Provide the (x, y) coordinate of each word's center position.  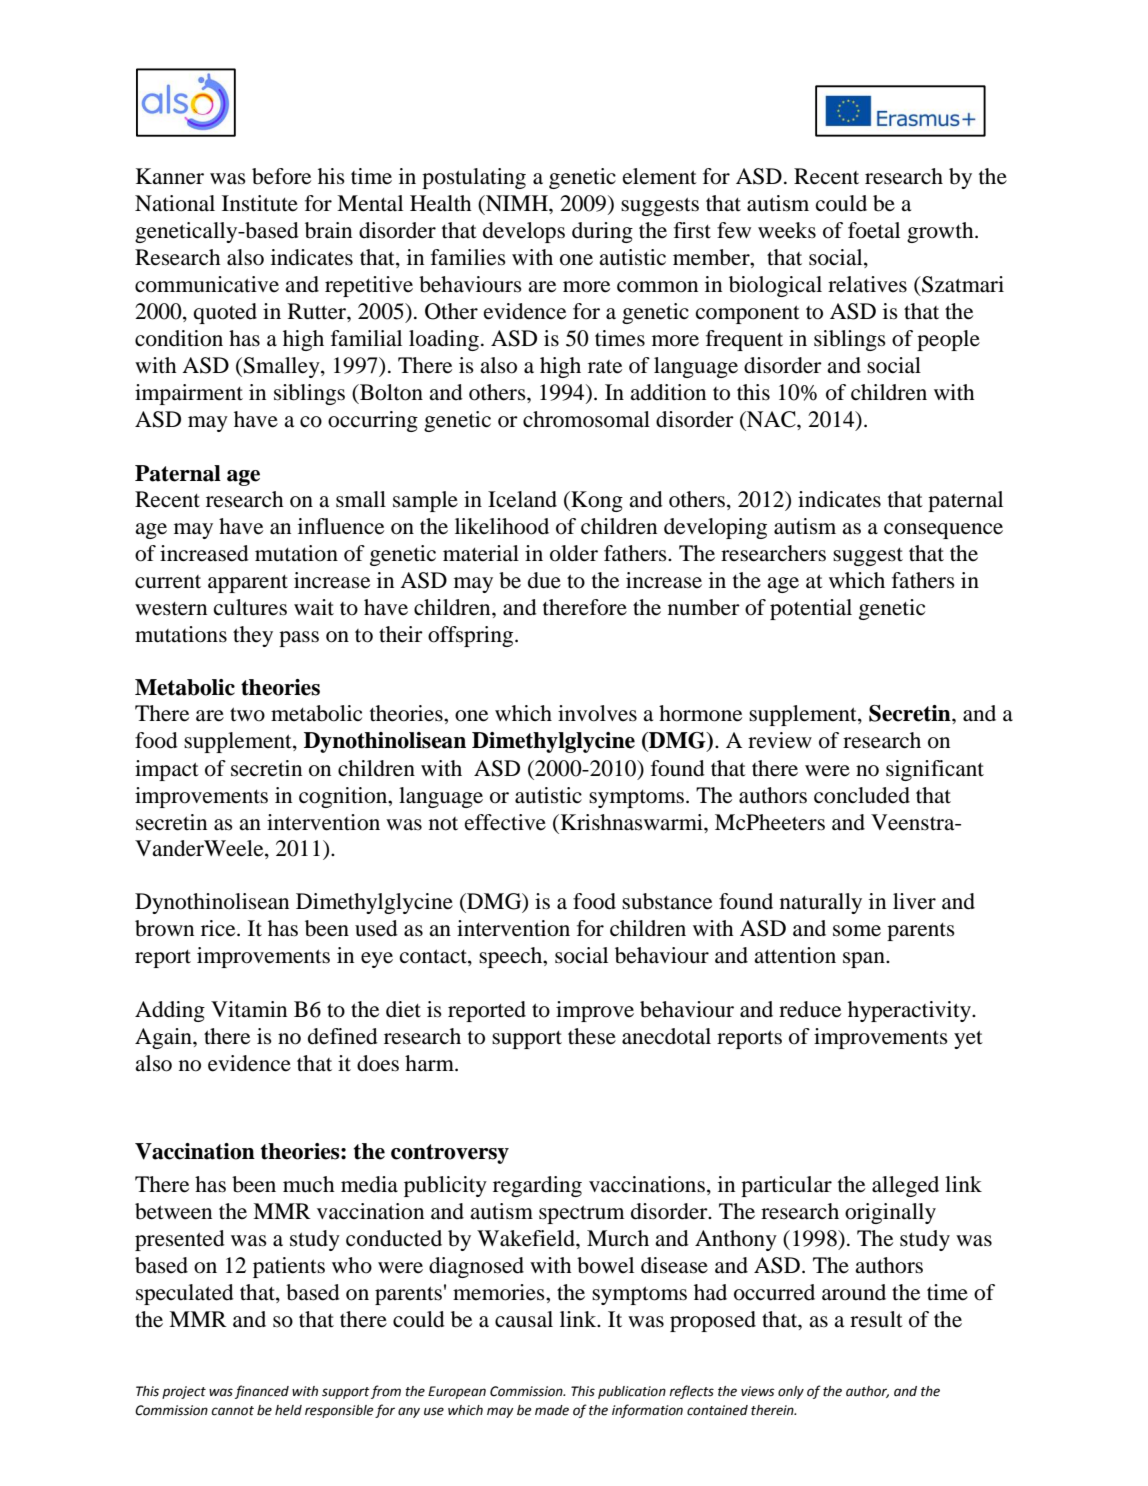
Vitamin (249, 1009)
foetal (874, 230)
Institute (260, 203)
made (552, 1410)
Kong (596, 501)
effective (505, 822)
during (602, 232)
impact (167, 770)
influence (341, 526)
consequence (943, 531)
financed (262, 1392)
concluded (862, 795)
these (592, 1036)
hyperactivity (910, 1011)
